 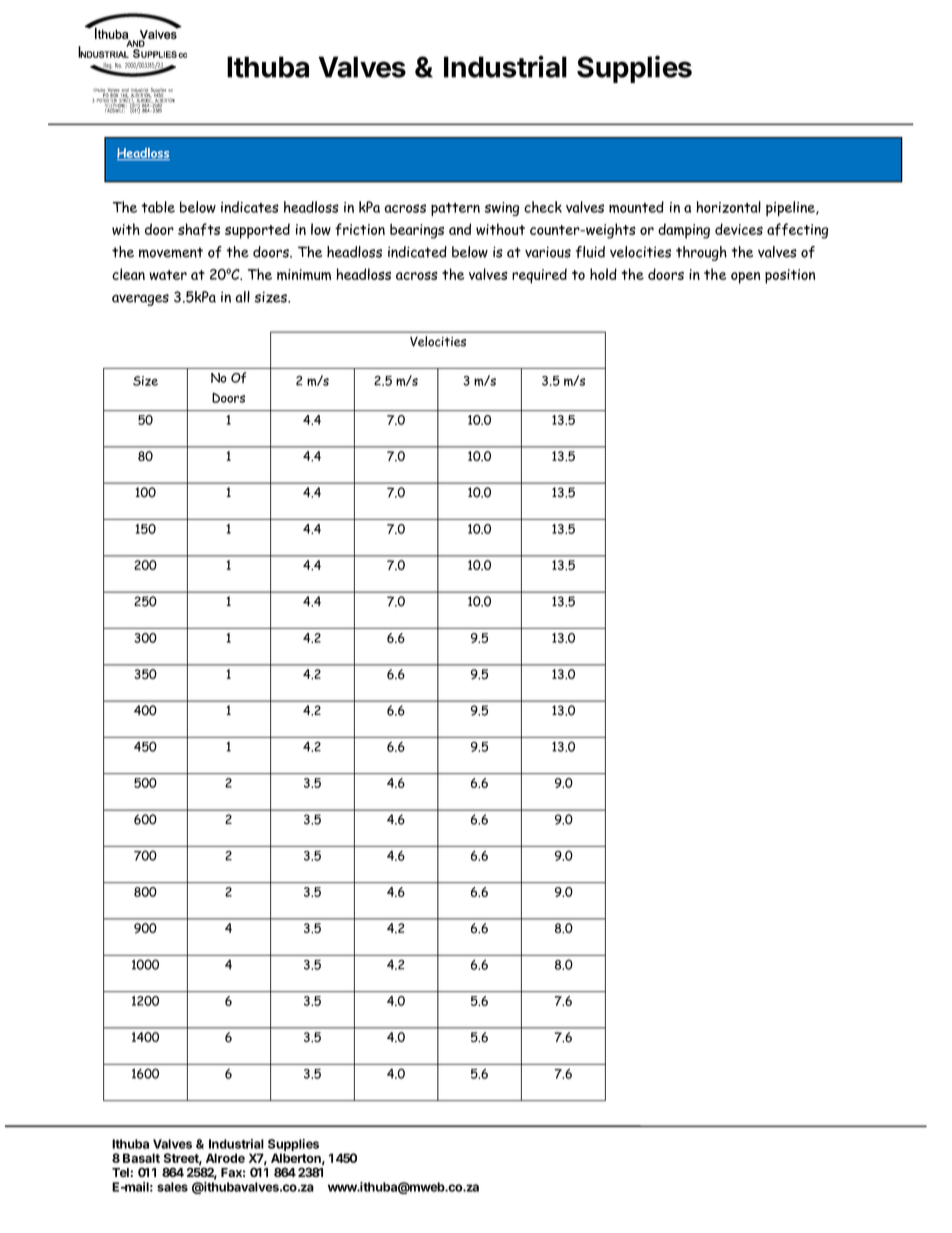 I want to click on sales, so click(x=172, y=1187).
